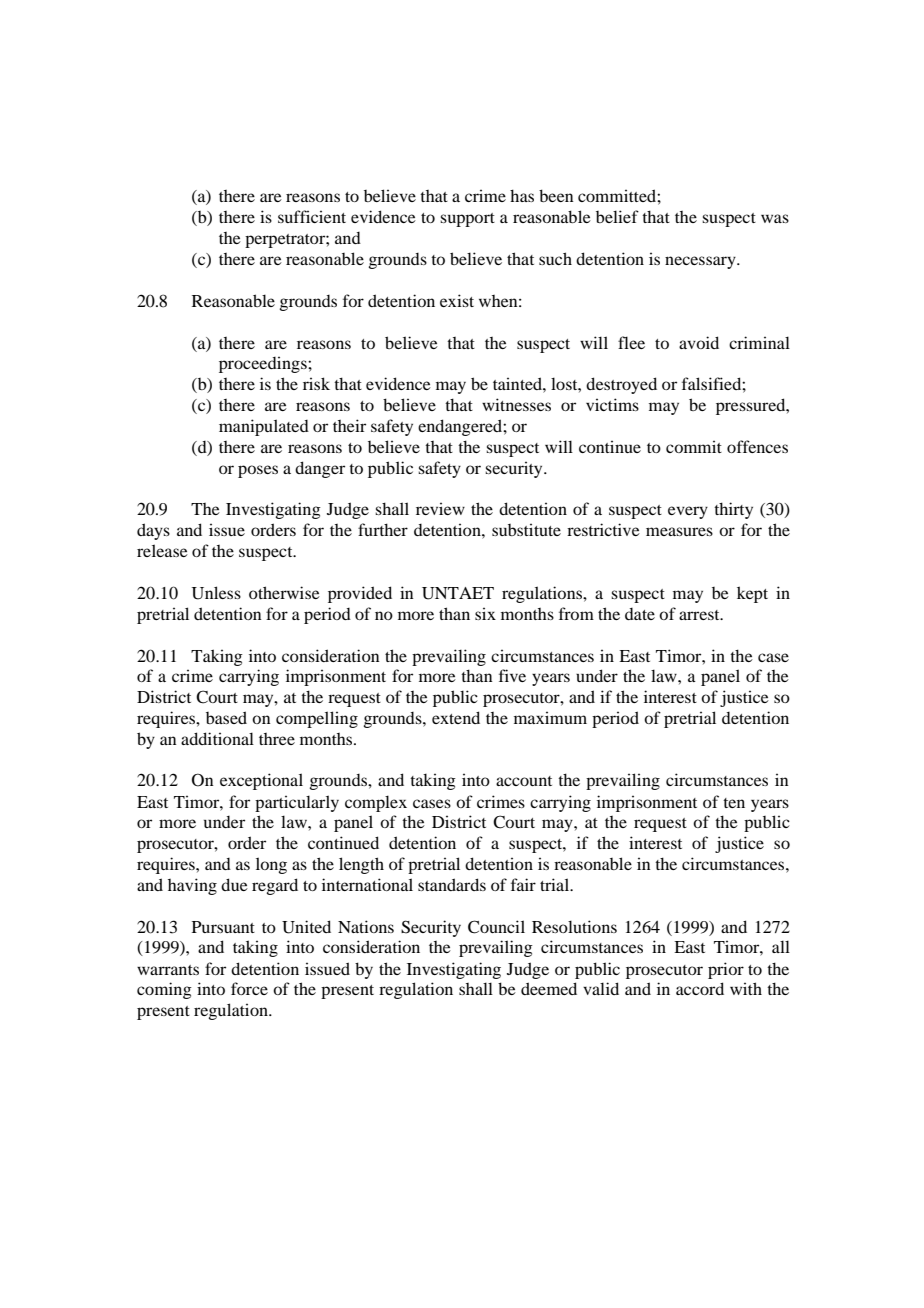 This screenshot has width=924, height=1308. What do you see at coordinates (456, 717) in the screenshot?
I see `extend` at bounding box center [456, 717].
